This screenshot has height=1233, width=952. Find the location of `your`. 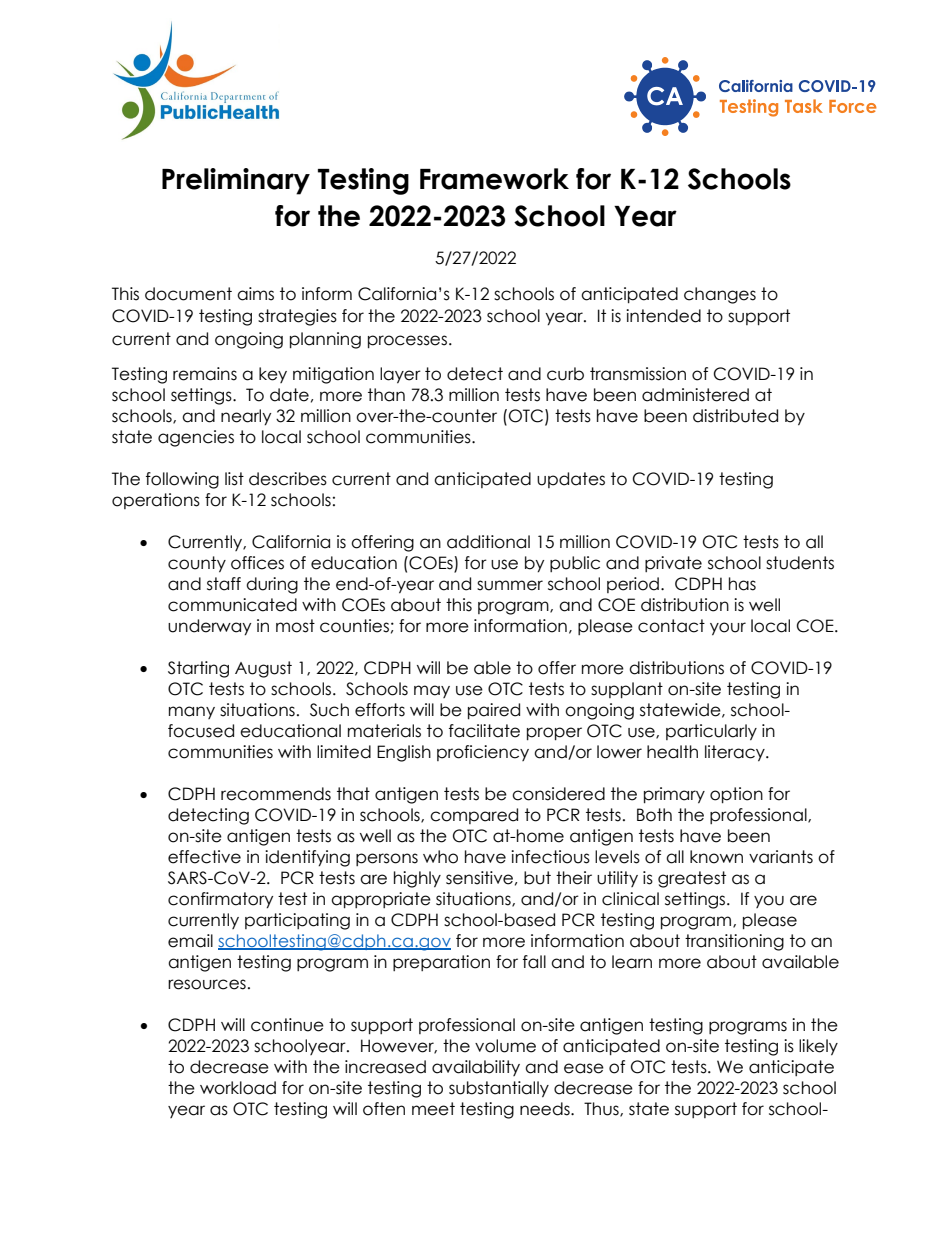

your is located at coordinates (728, 629).
